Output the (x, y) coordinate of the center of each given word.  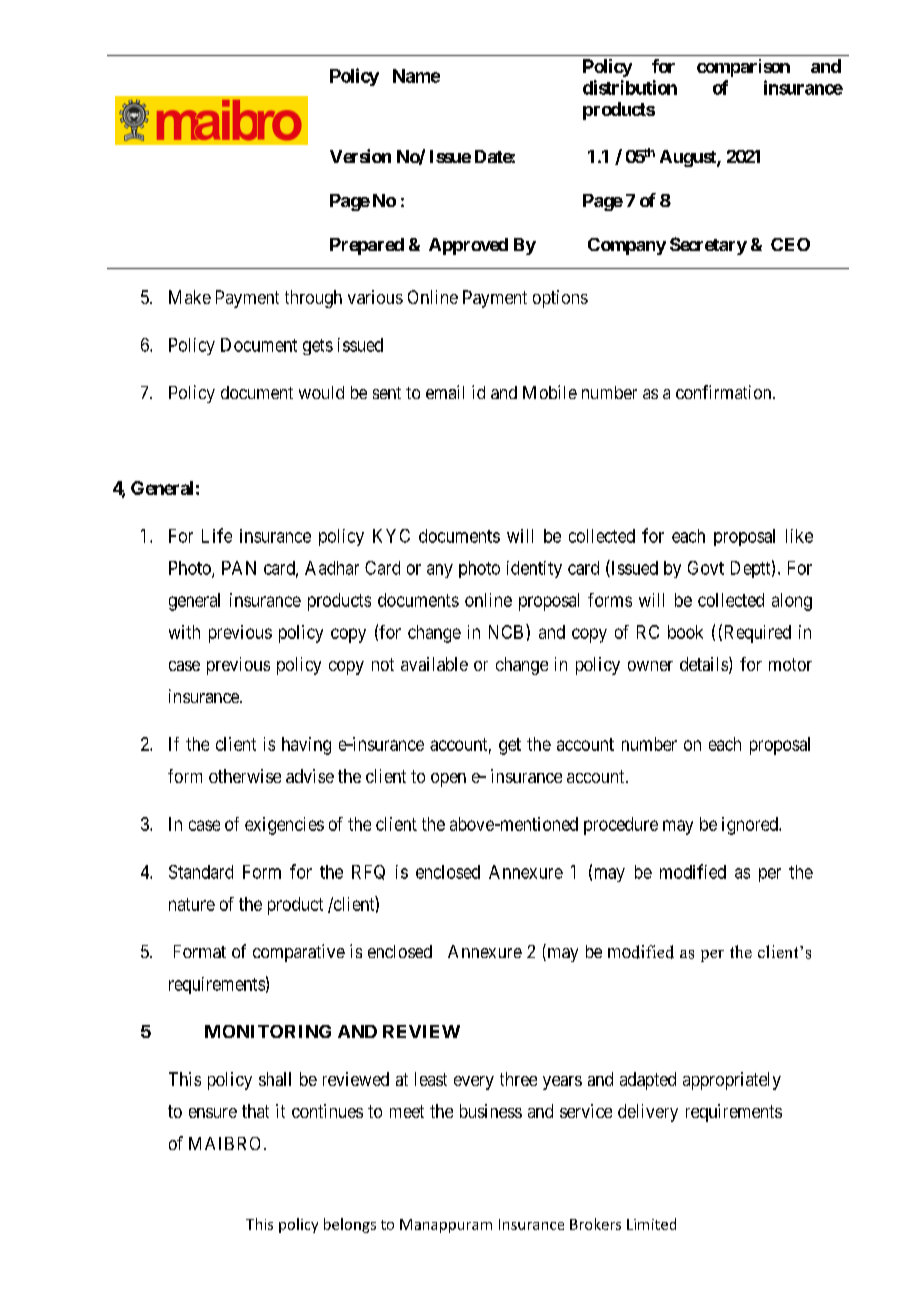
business (491, 1111)
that (255, 1111)
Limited (651, 1224)
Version (360, 156)
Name (416, 76)
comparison (743, 68)
